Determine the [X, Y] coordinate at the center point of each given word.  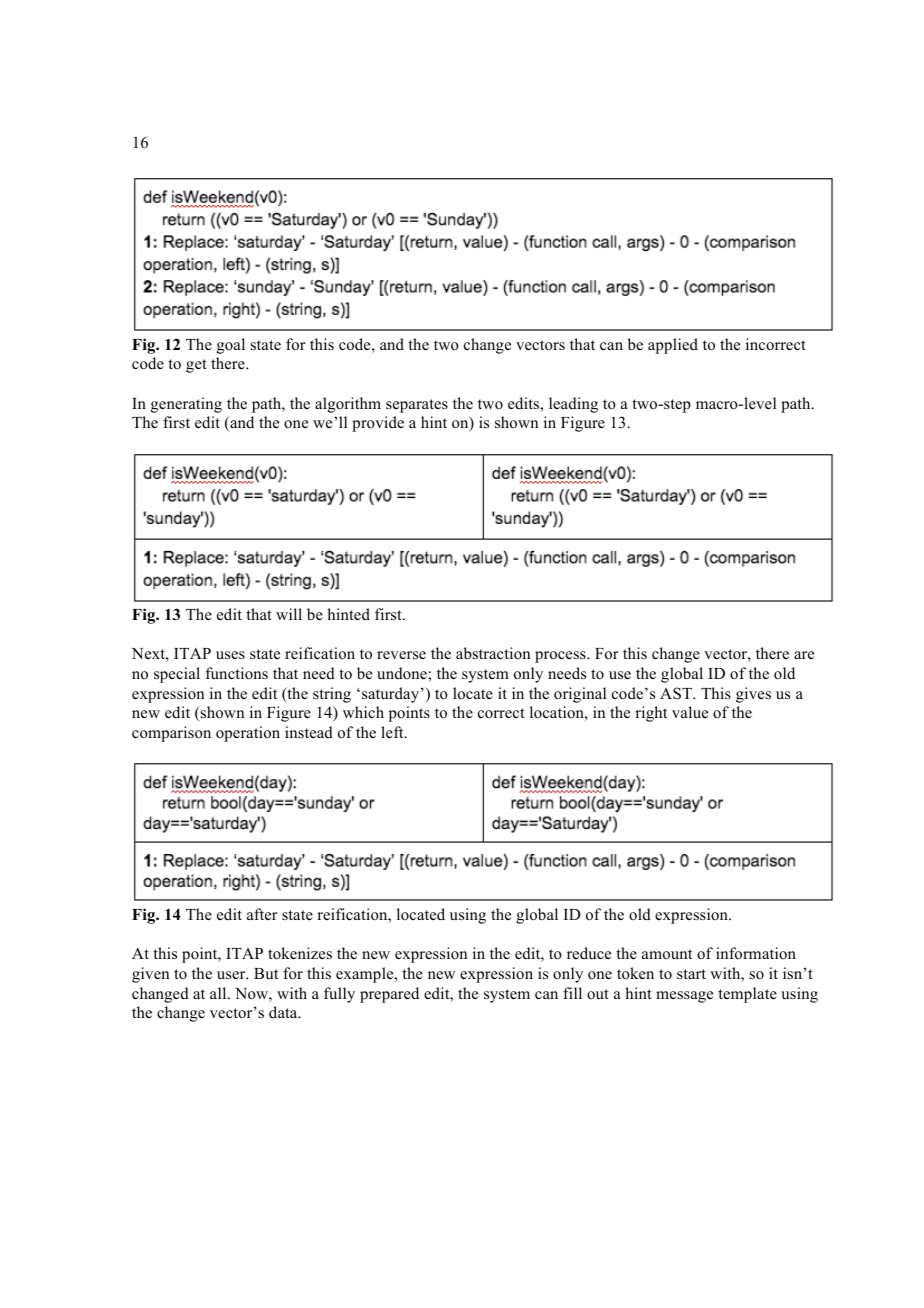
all [219, 993]
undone [403, 673]
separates [417, 406]
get [196, 366]
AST [677, 693]
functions [237, 673]
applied [673, 346]
